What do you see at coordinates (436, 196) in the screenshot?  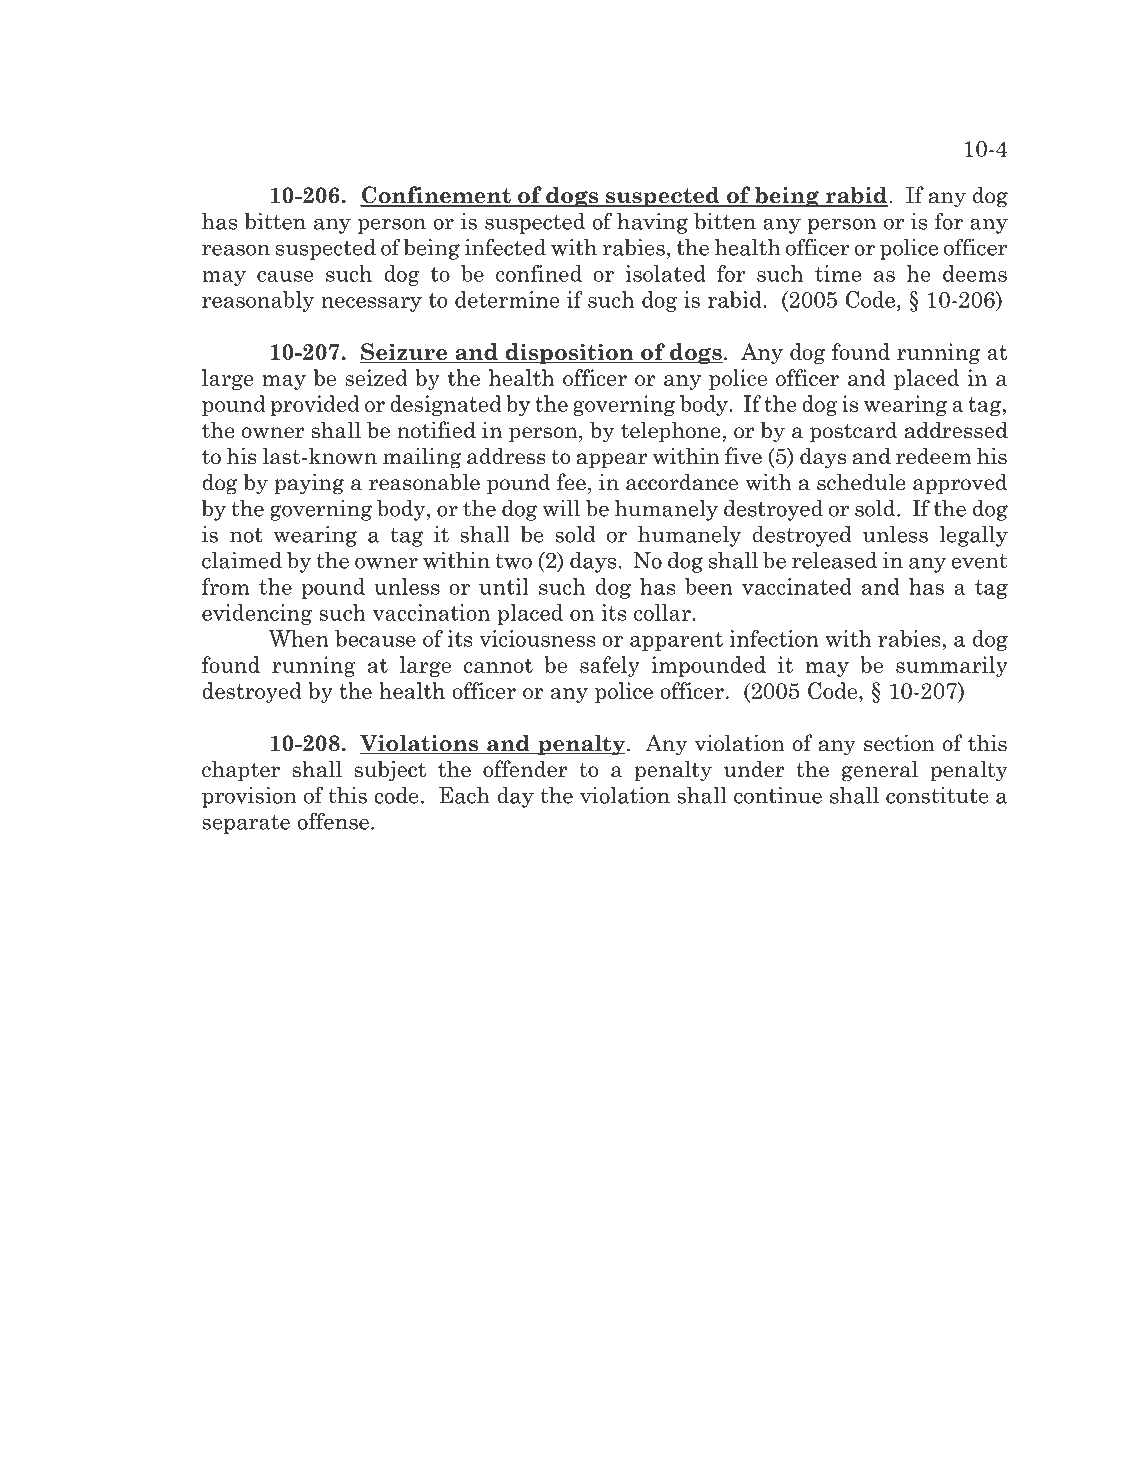 I see `Confinement` at bounding box center [436, 196].
